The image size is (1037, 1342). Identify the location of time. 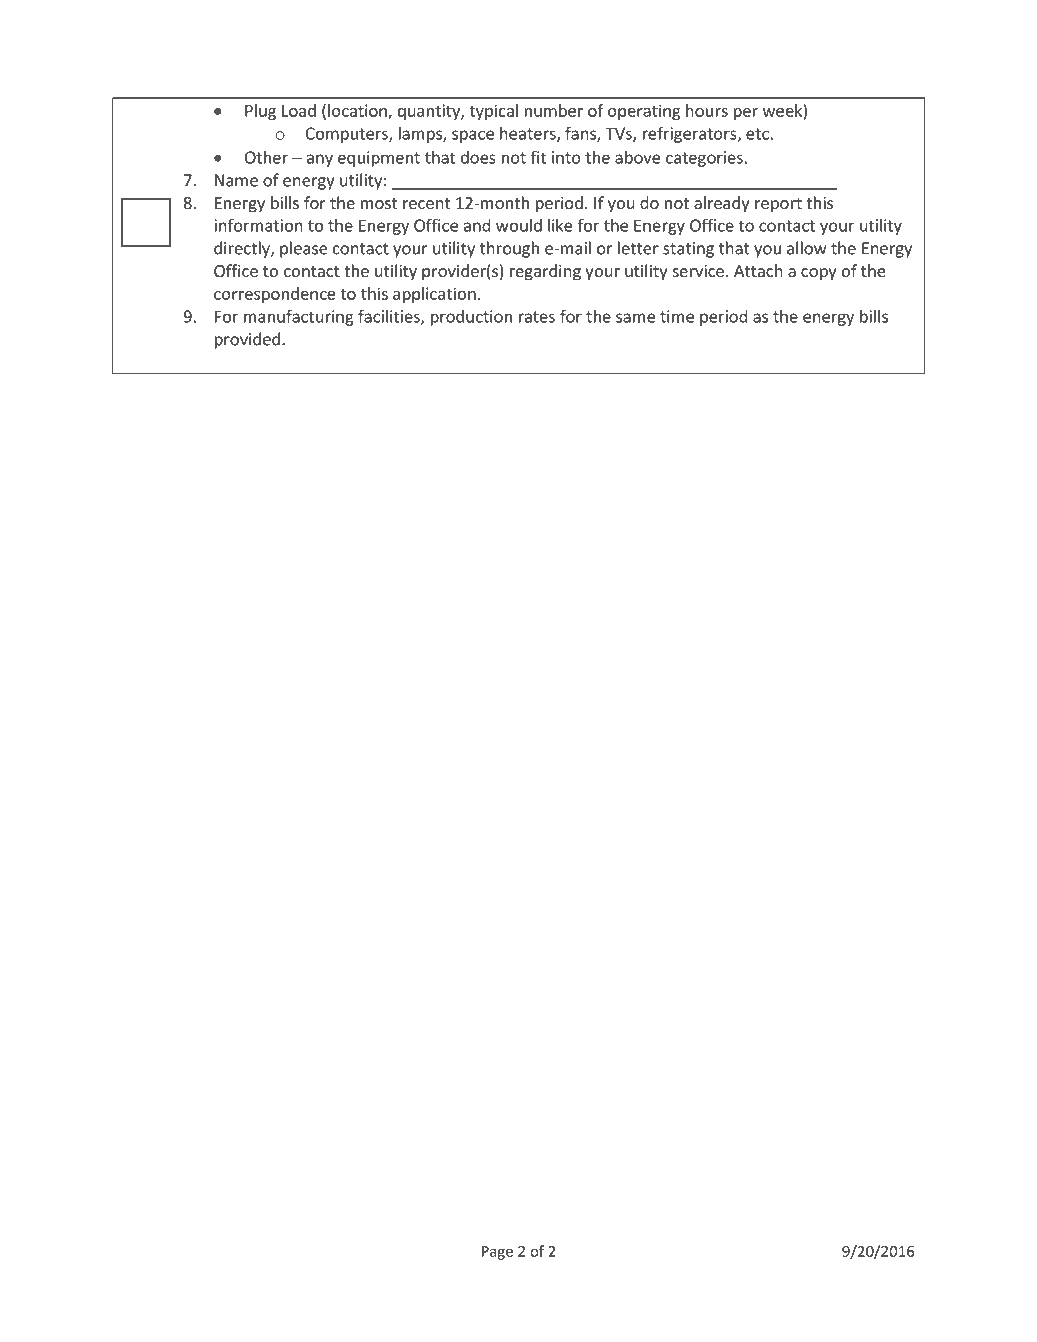
(677, 316).
